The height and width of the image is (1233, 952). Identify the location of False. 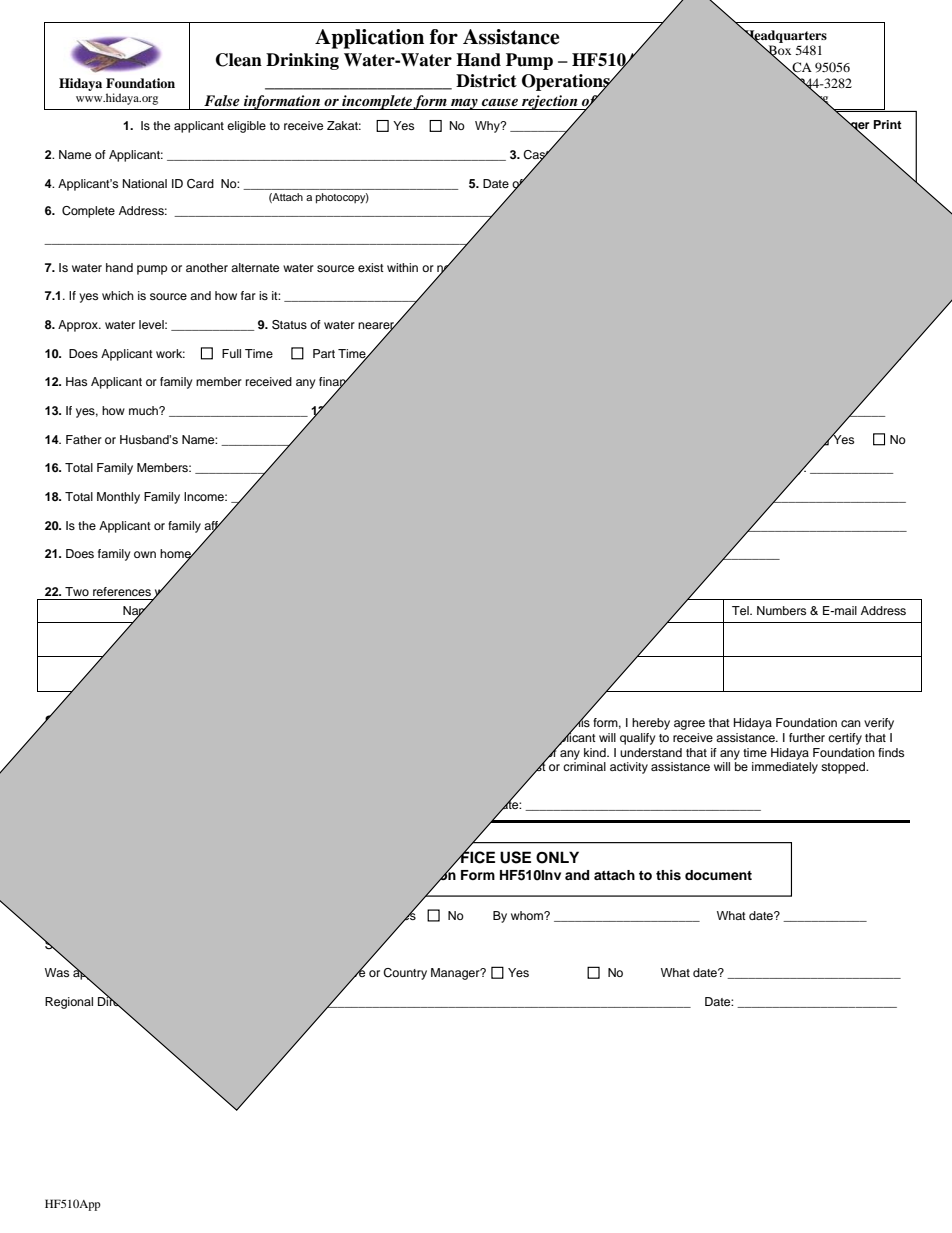
(222, 100).
